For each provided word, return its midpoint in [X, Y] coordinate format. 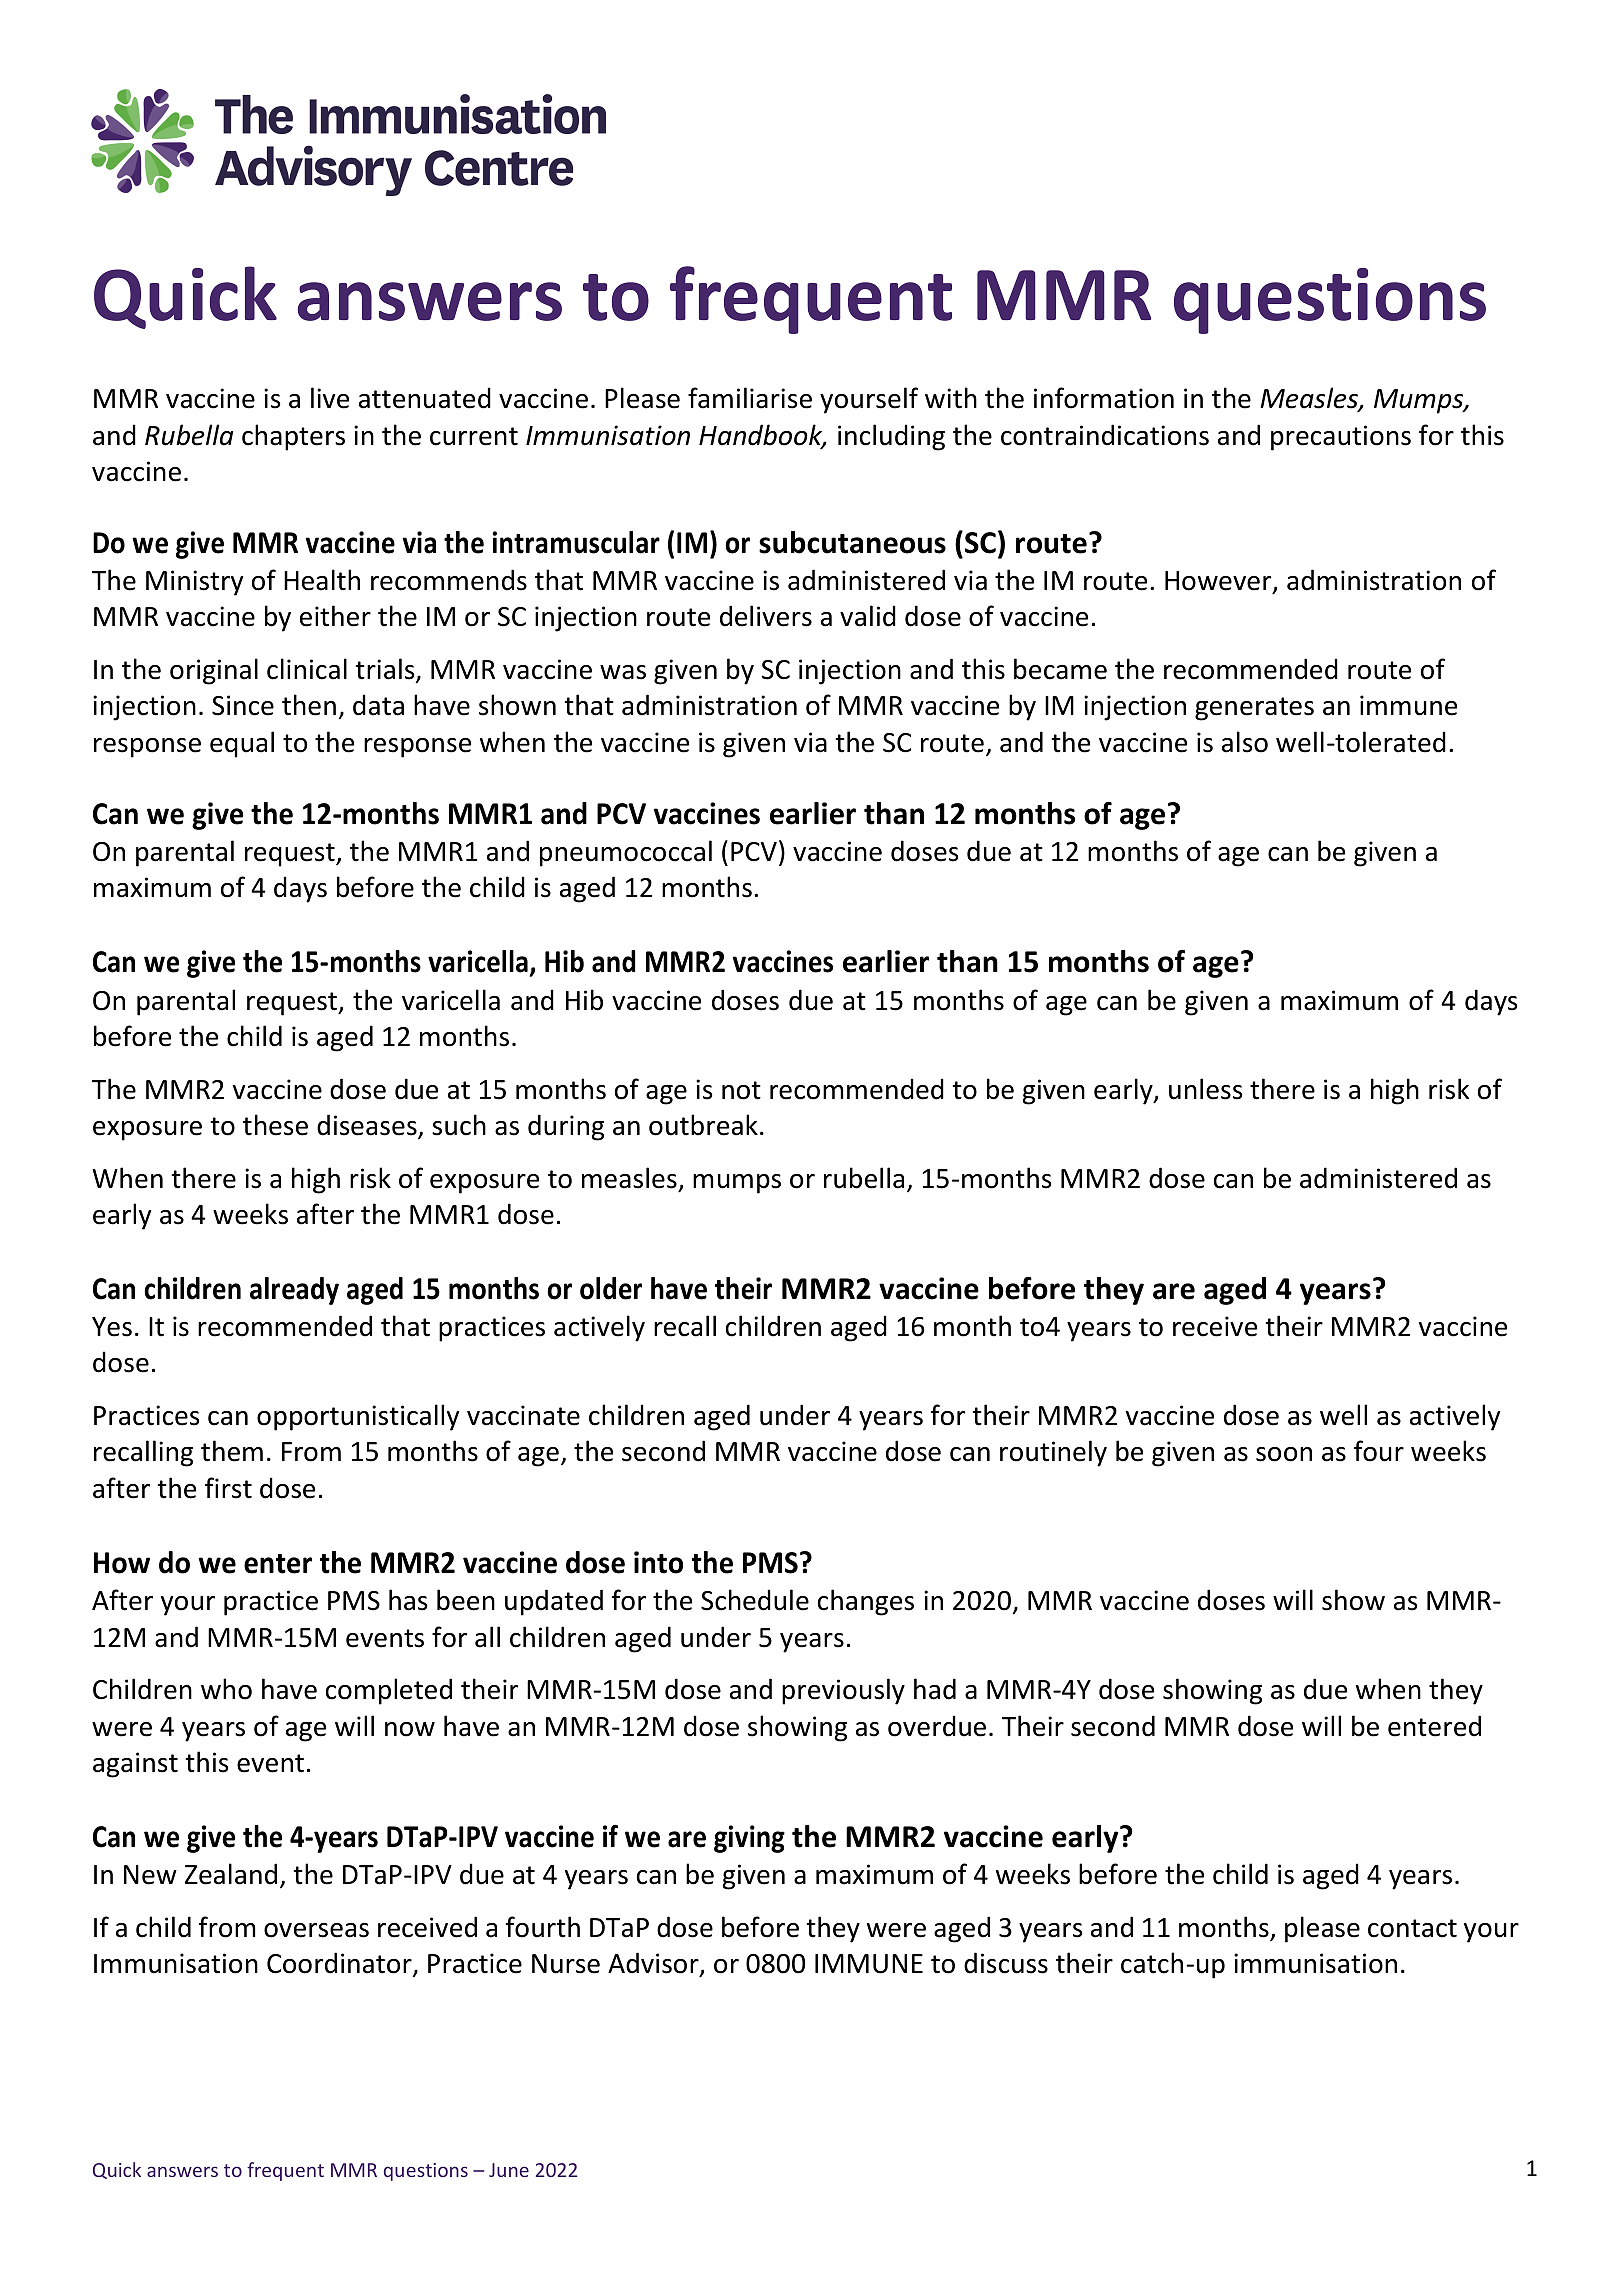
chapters [293, 437]
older [611, 1288]
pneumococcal [626, 853]
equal [242, 744]
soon [1284, 1454]
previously [843, 1691]
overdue [937, 1726]
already [294, 1291]
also [1245, 742]
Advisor [654, 1964]
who [226, 1689]
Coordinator [340, 1964]
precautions [1341, 438]
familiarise [750, 398]
